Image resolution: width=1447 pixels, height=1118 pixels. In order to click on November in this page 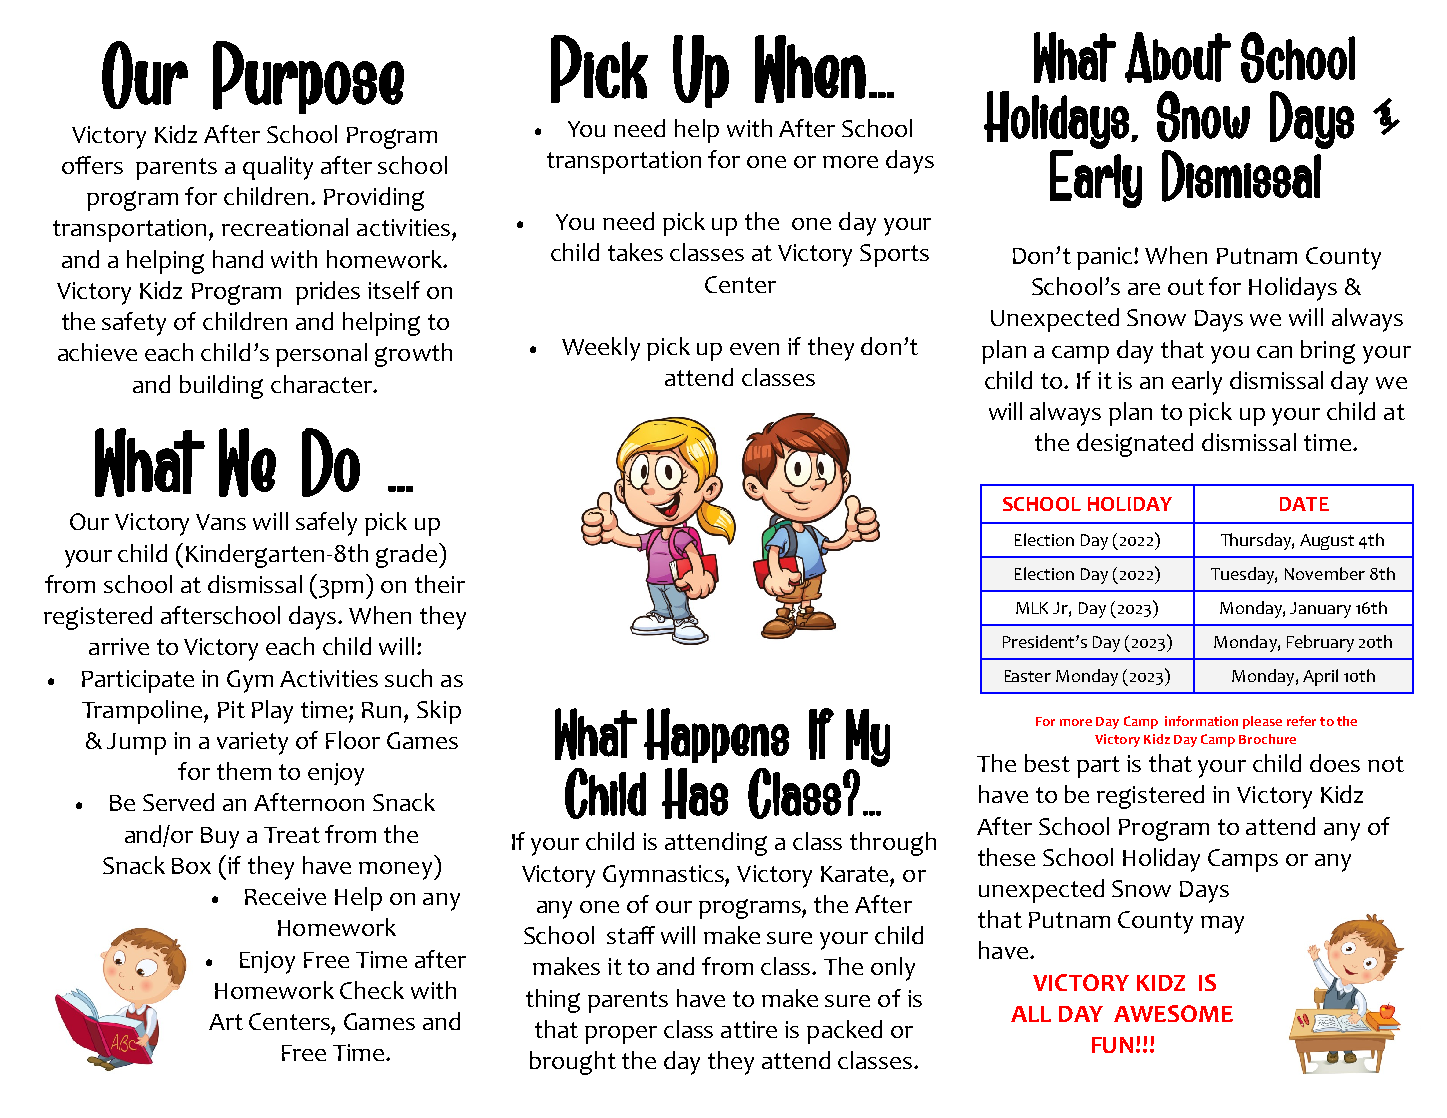, I will do `click(1325, 573)`.
